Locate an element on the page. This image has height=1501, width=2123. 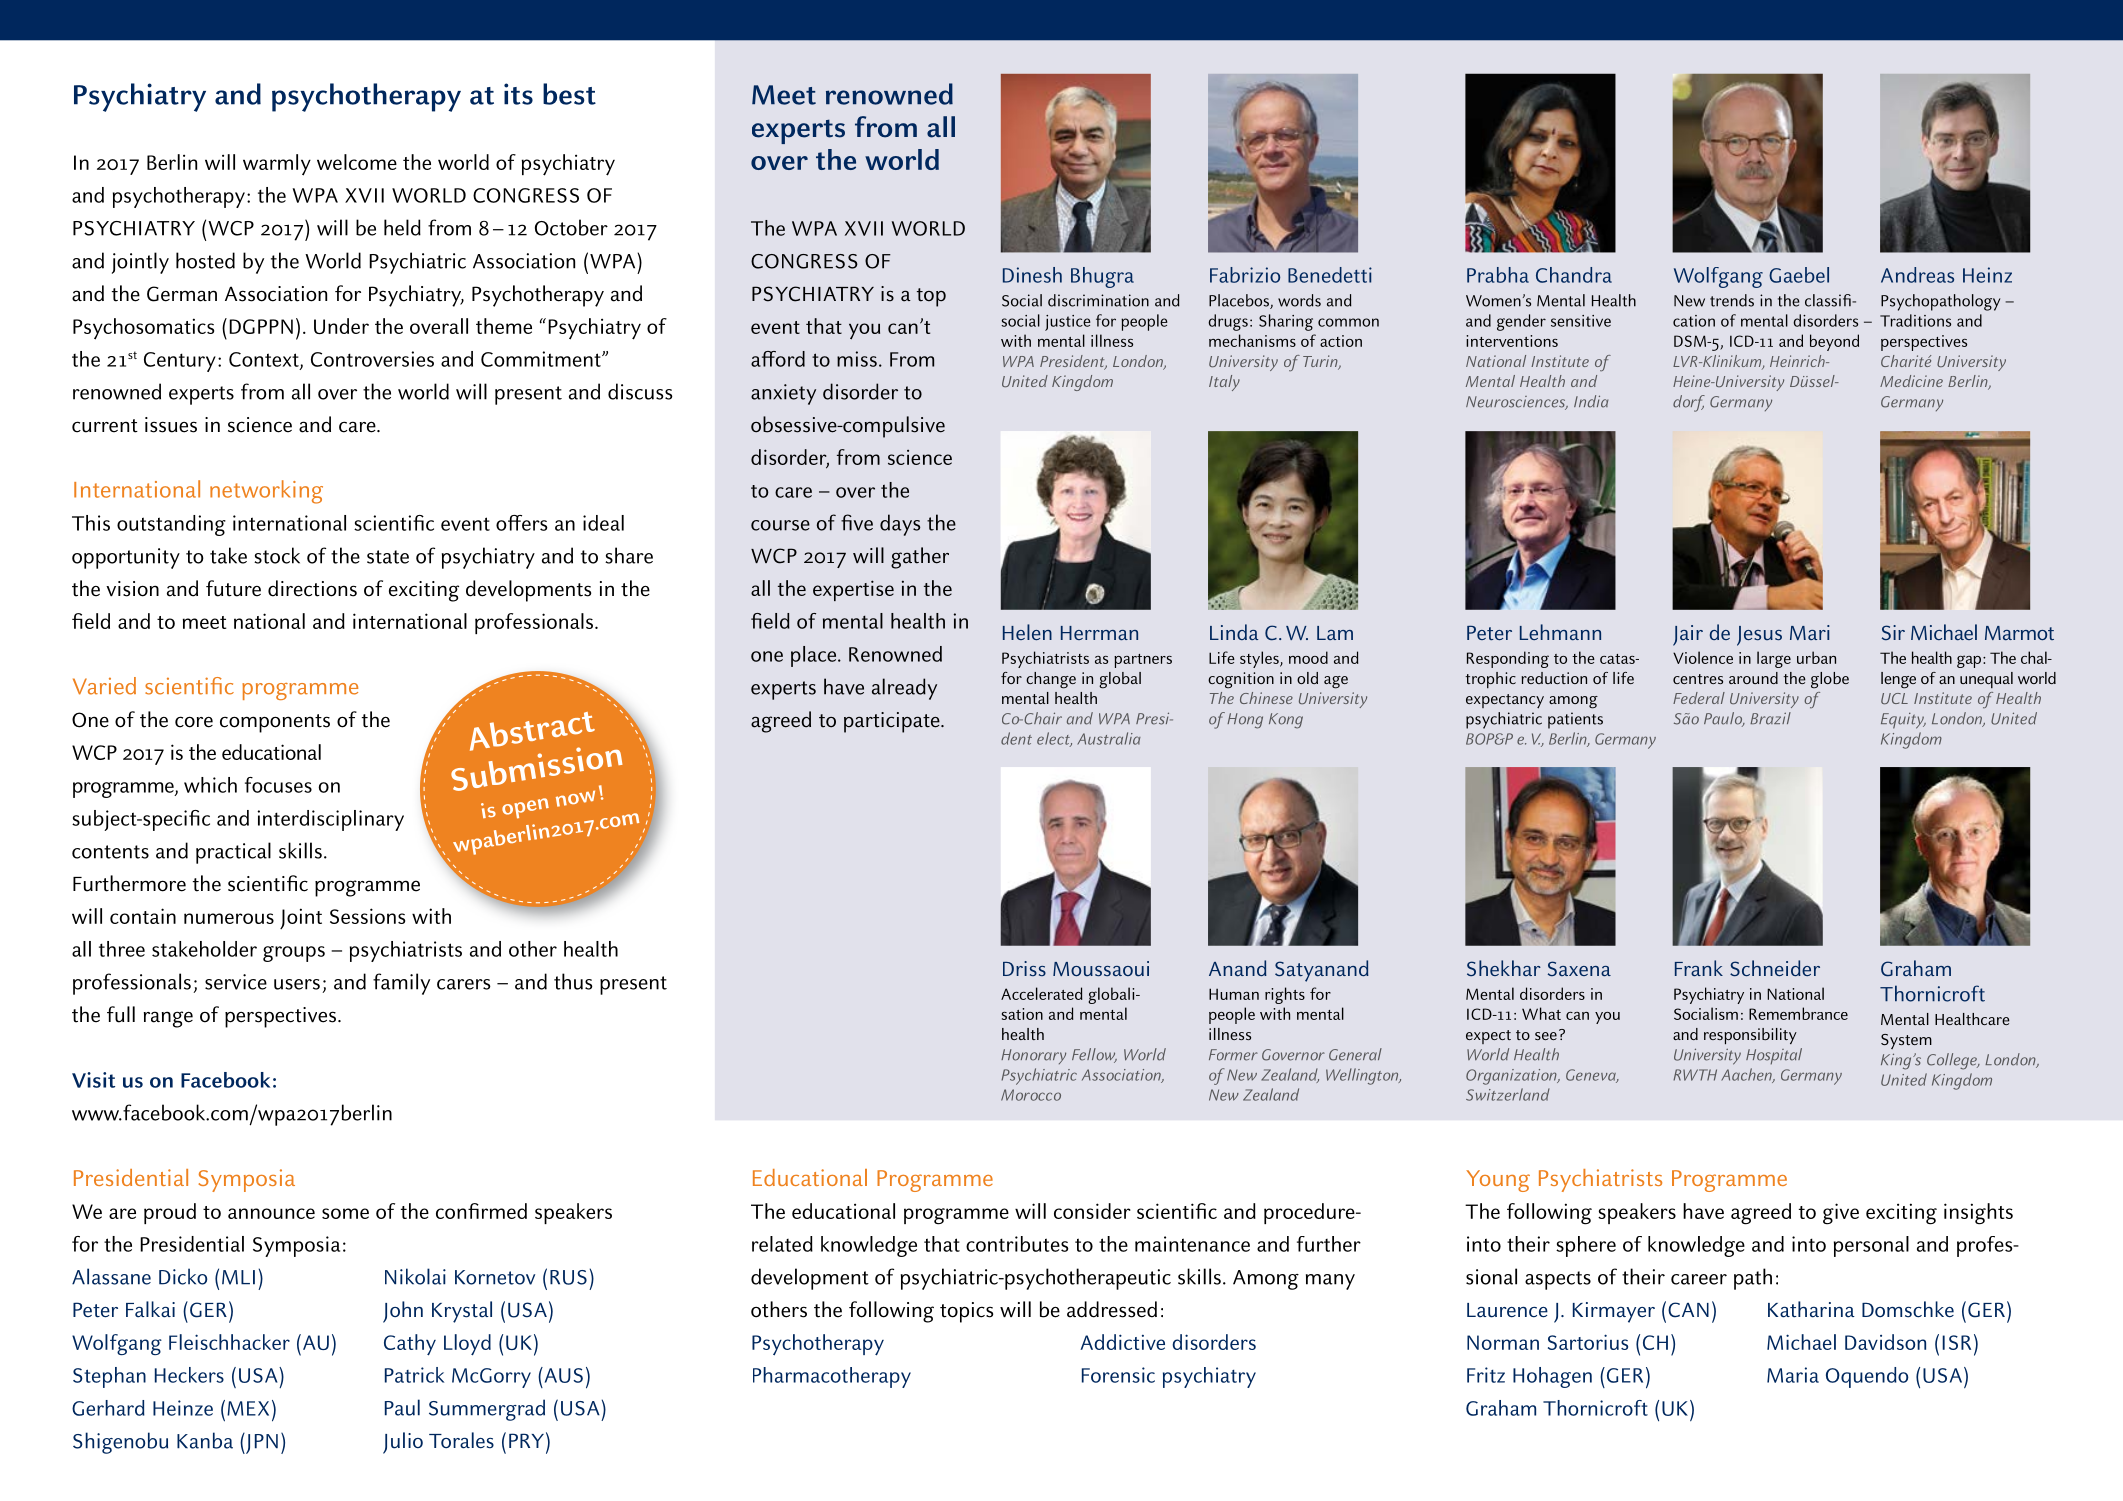
welcome is located at coordinates (357, 162).
